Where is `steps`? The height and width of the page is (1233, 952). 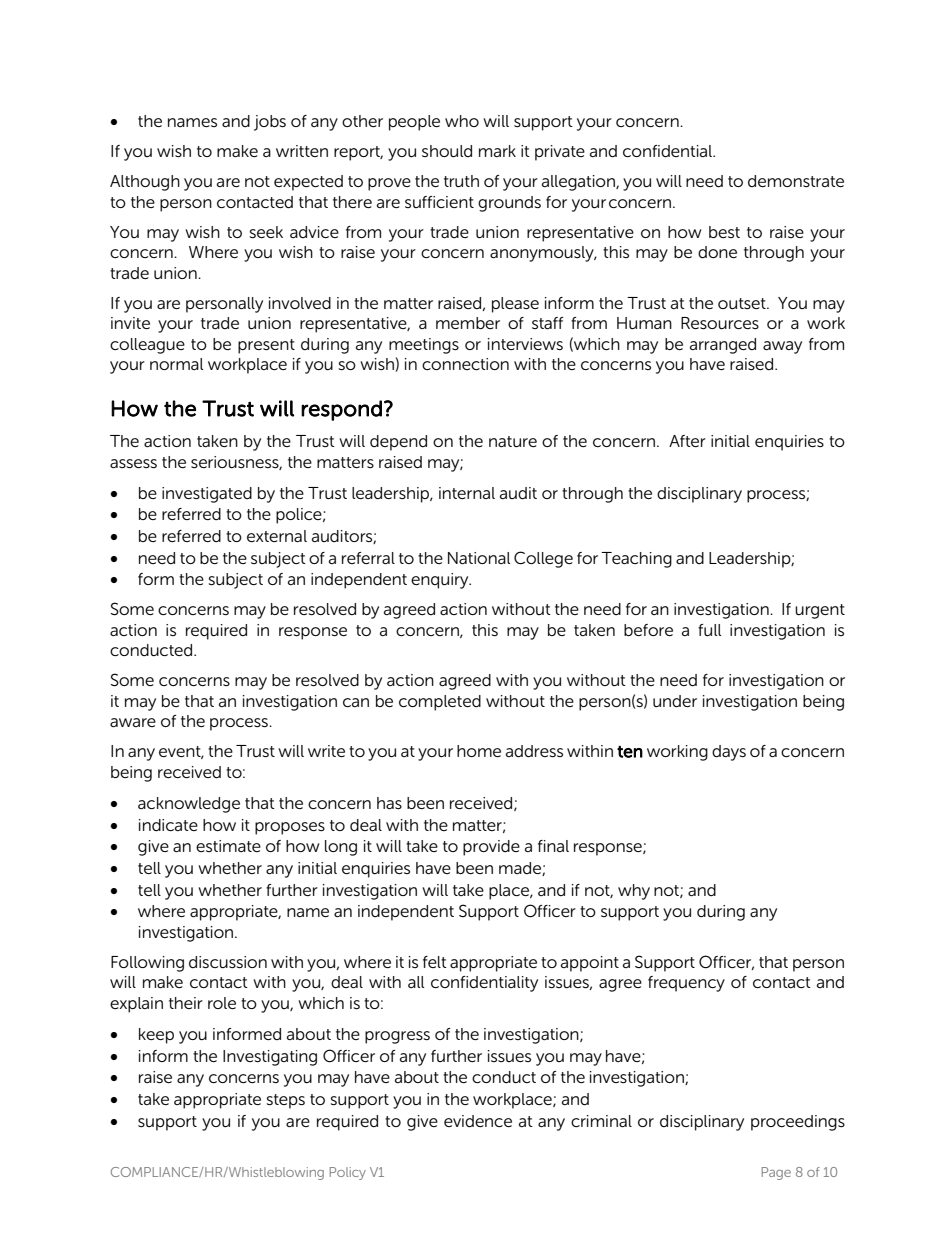 steps is located at coordinates (285, 1101).
